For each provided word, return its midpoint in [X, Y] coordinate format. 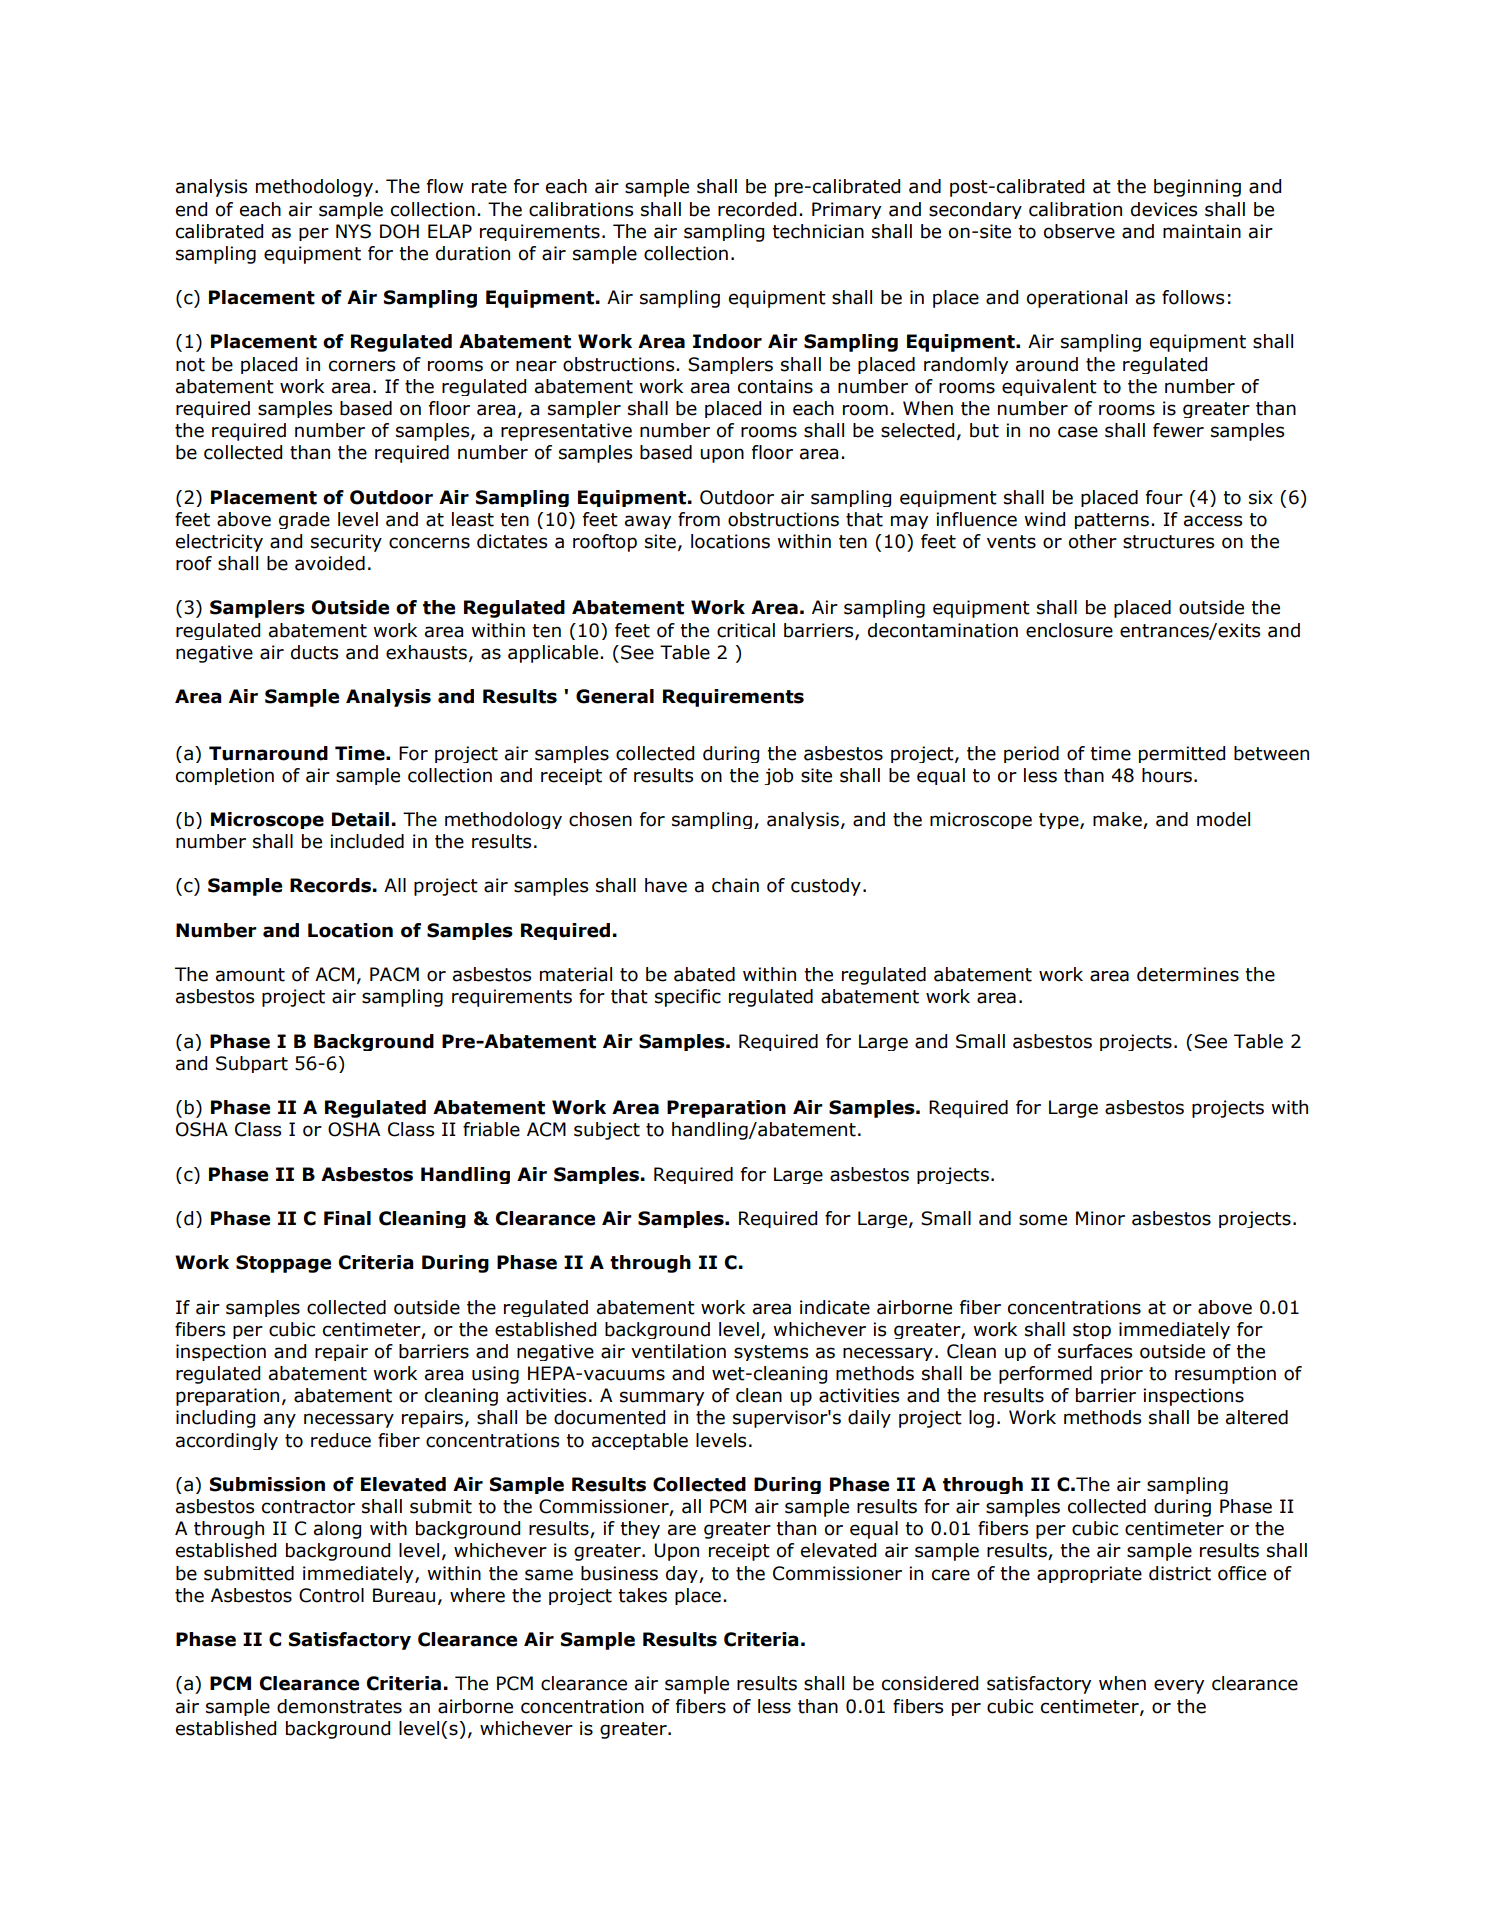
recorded [757, 209]
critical [746, 630]
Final [347, 1218]
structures [1168, 542]
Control [331, 1595]
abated [704, 974]
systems [771, 1353]
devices [1164, 209]
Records [330, 885]
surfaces [1095, 1351]
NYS [353, 231]
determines [1188, 974]
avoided [330, 563]
